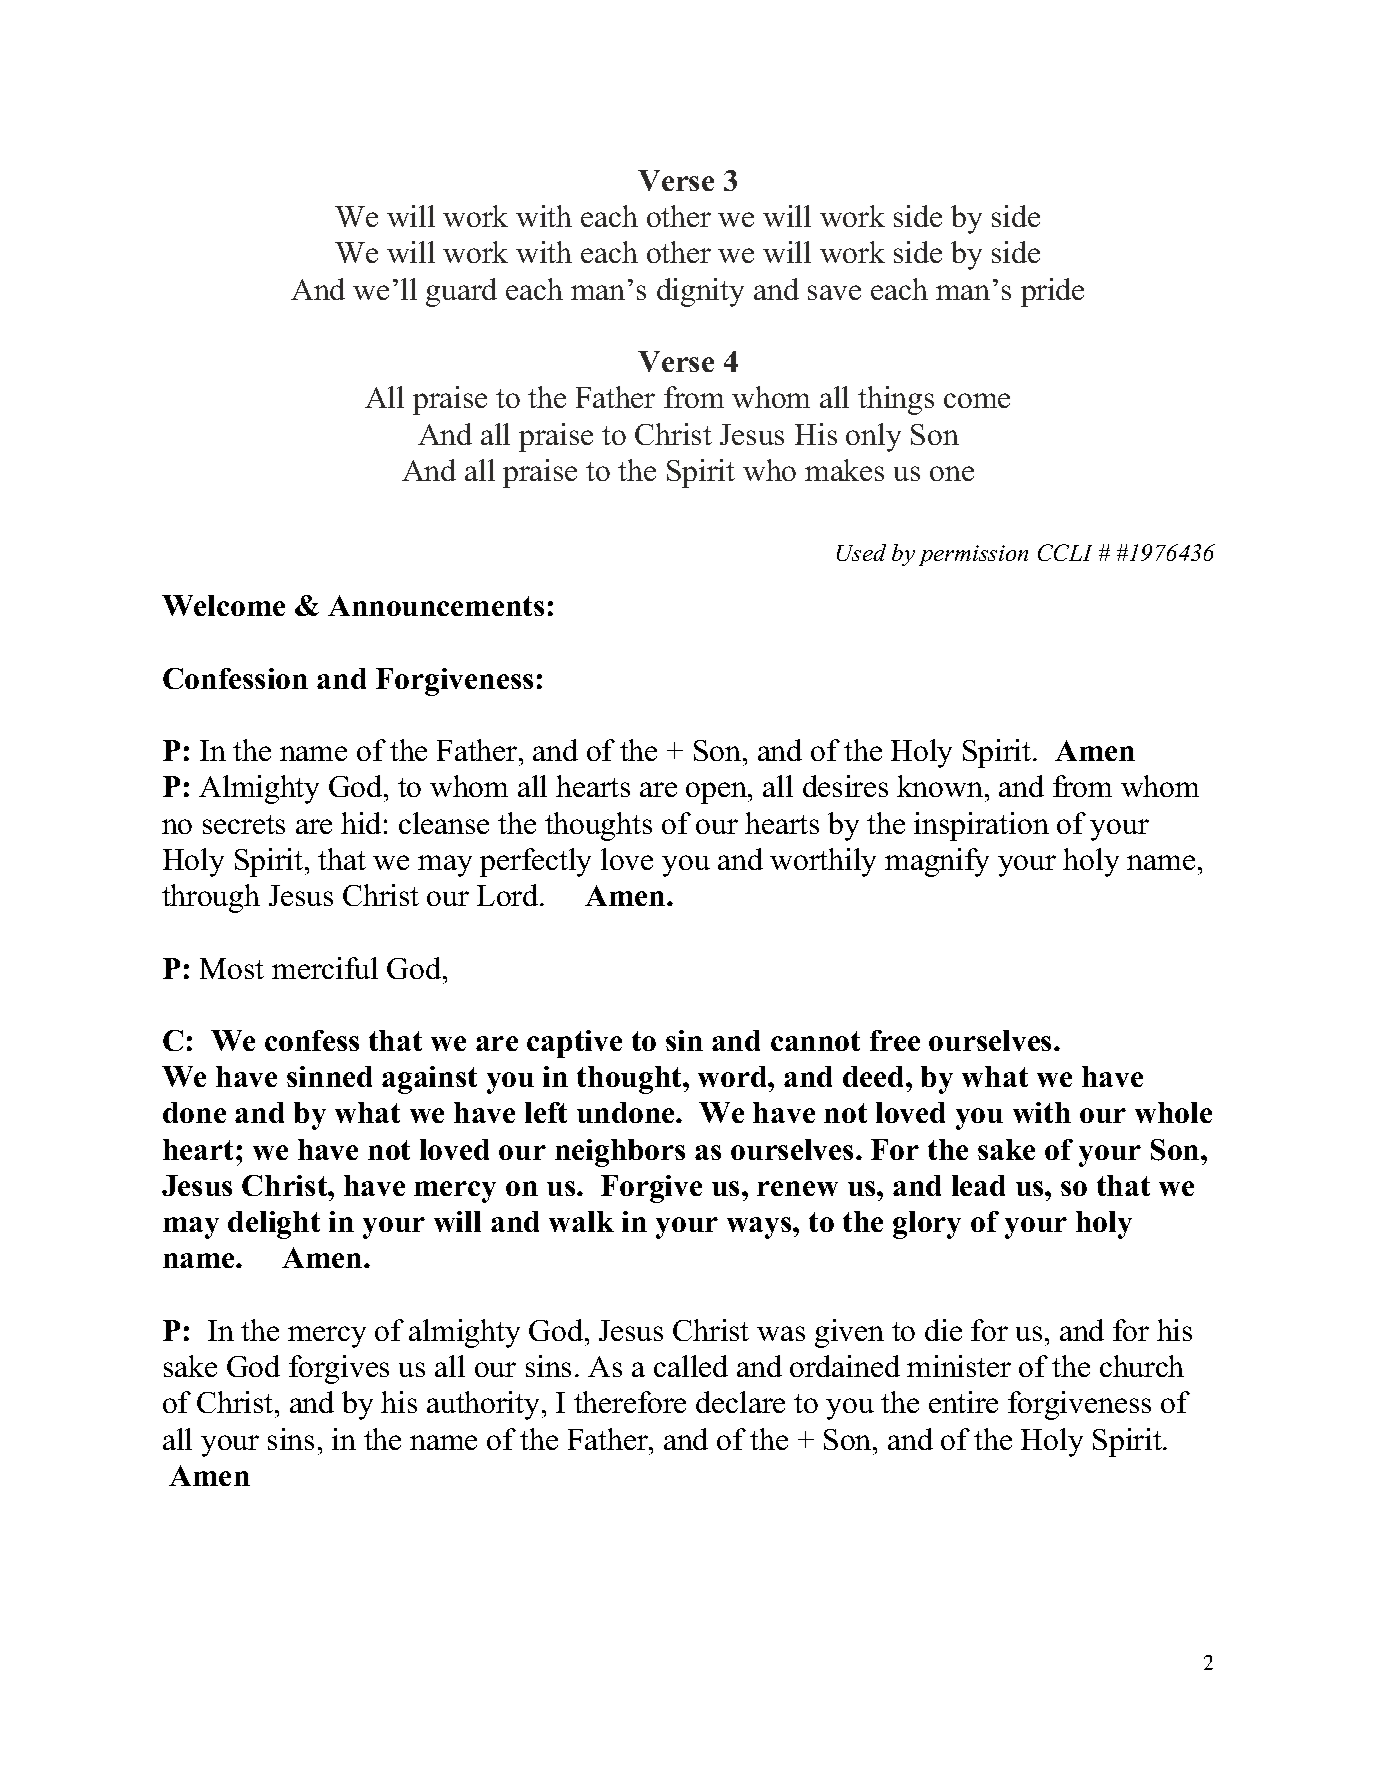  What do you see at coordinates (1142, 1366) in the document?
I see `church` at bounding box center [1142, 1366].
